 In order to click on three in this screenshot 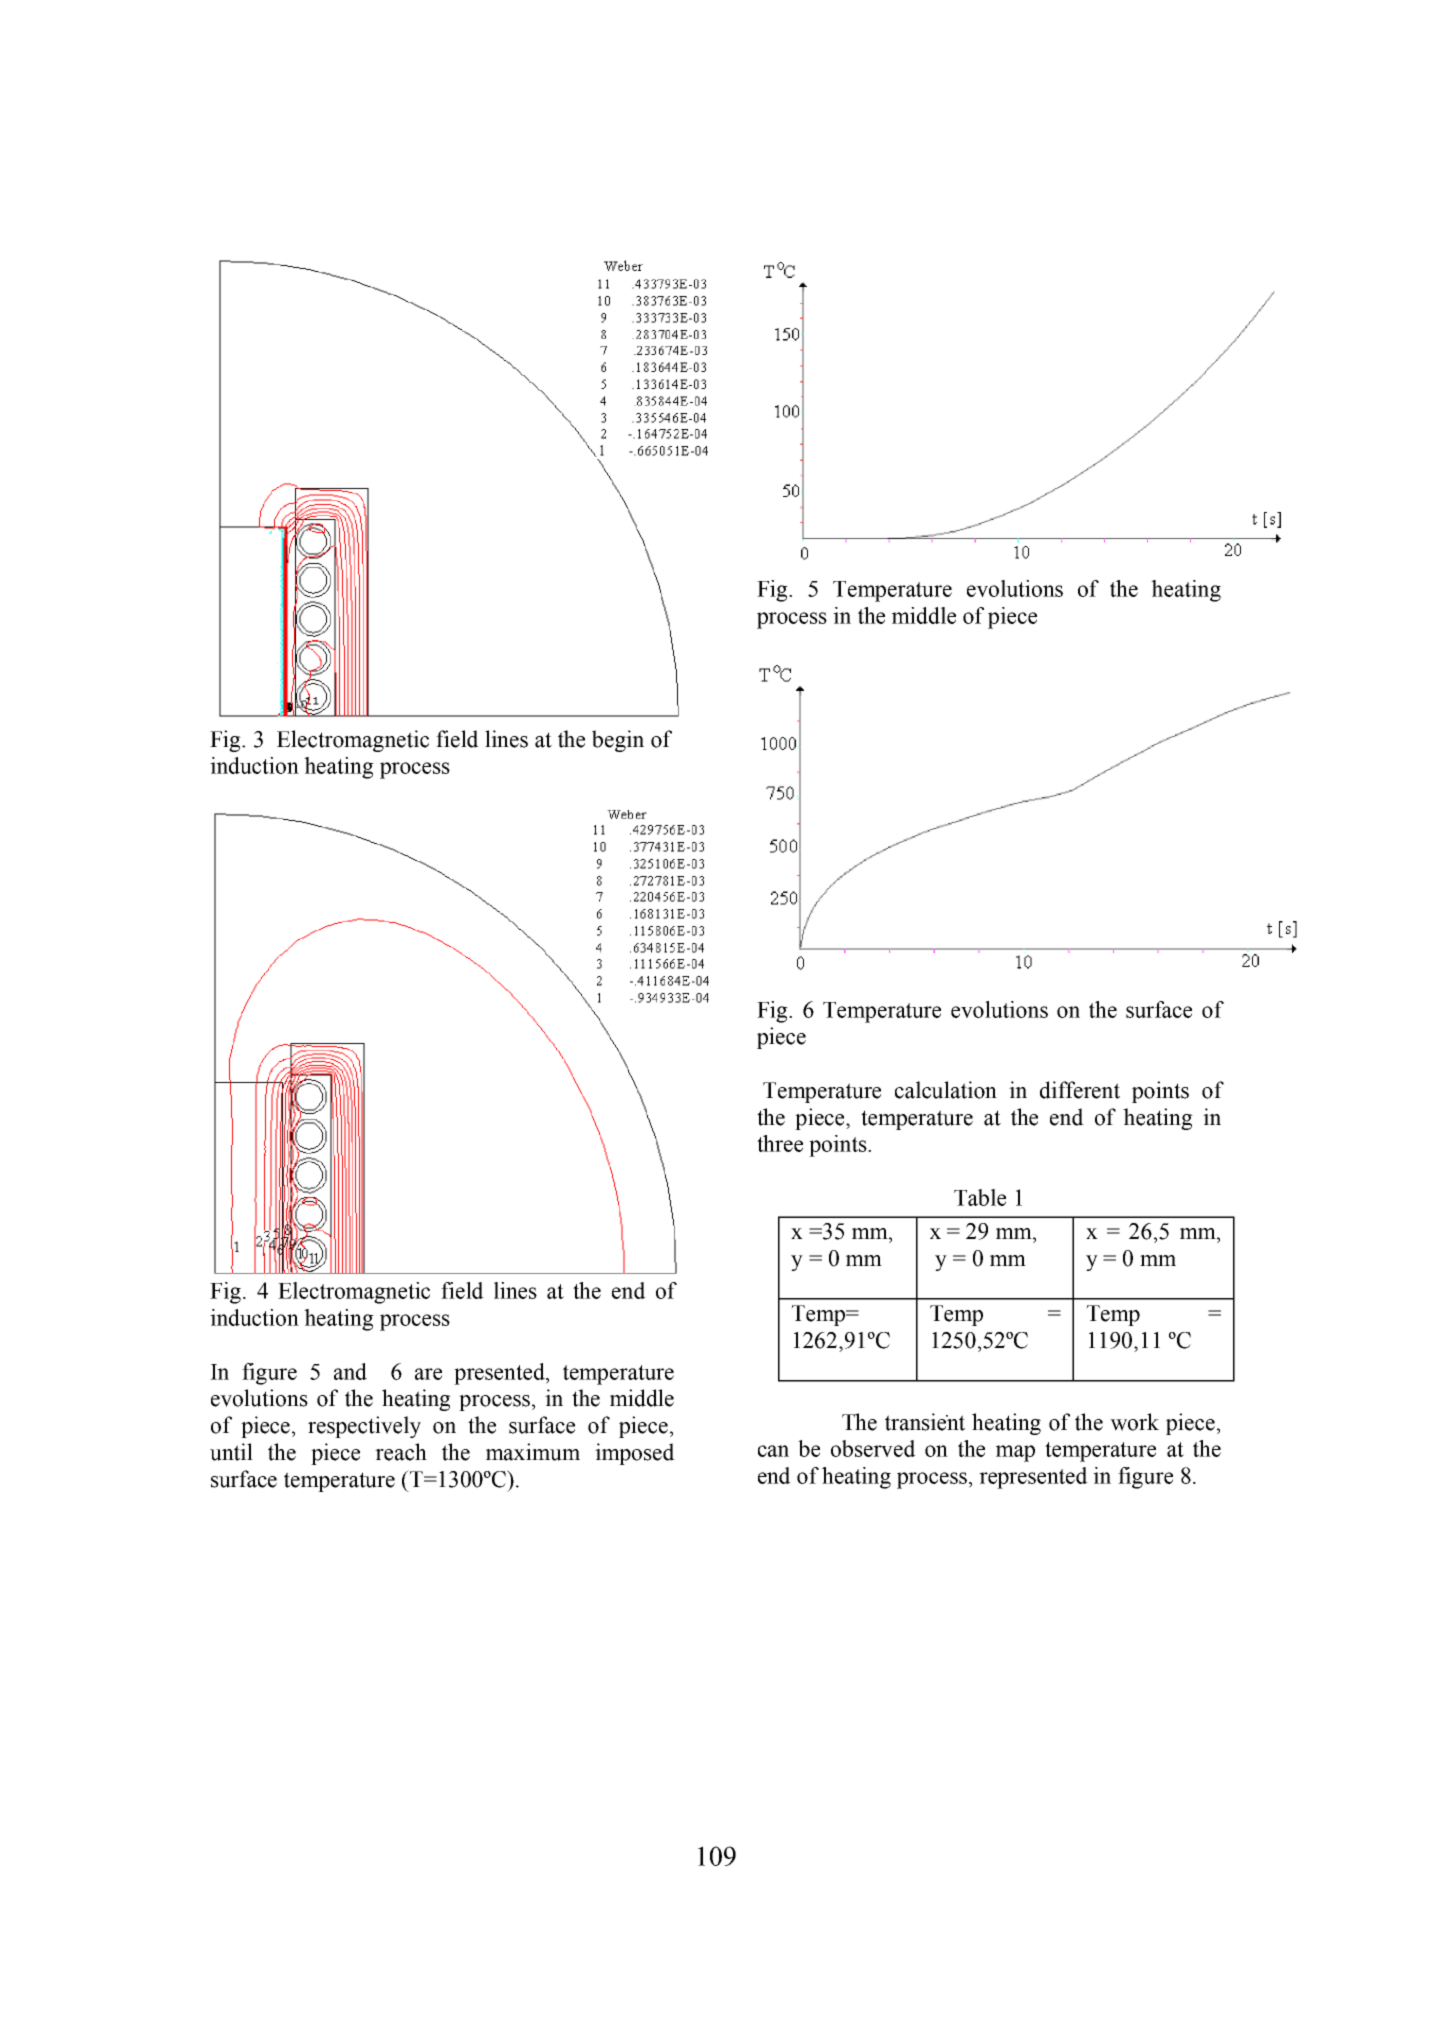, I will do `click(780, 1143)`.
